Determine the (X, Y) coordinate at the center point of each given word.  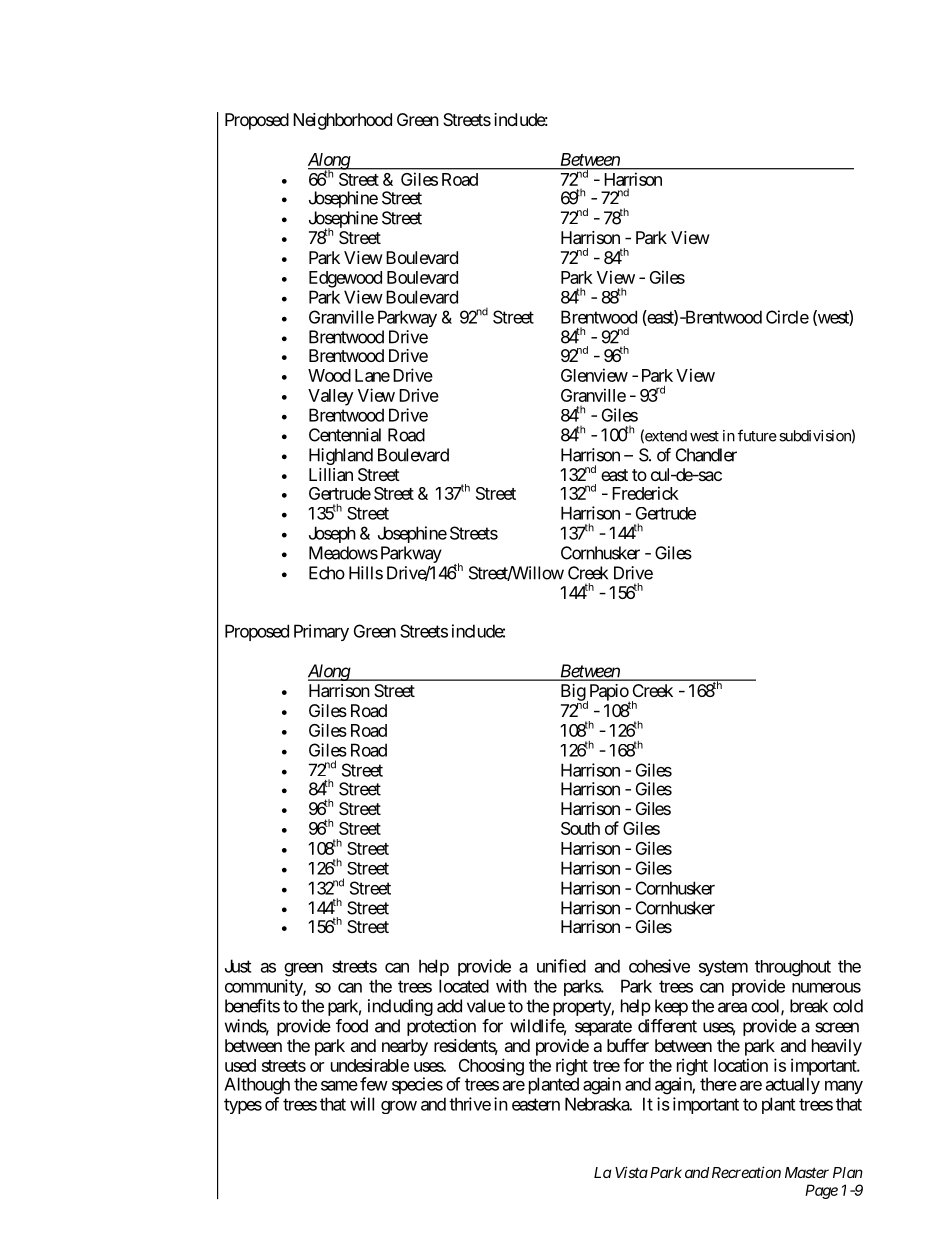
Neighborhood (342, 121)
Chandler (706, 455)
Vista (631, 1172)
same (339, 1085)
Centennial (345, 435)
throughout (793, 968)
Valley (330, 397)
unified (561, 966)
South (580, 828)
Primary (321, 632)
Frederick (645, 493)
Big (573, 692)
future (757, 435)
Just (238, 966)
